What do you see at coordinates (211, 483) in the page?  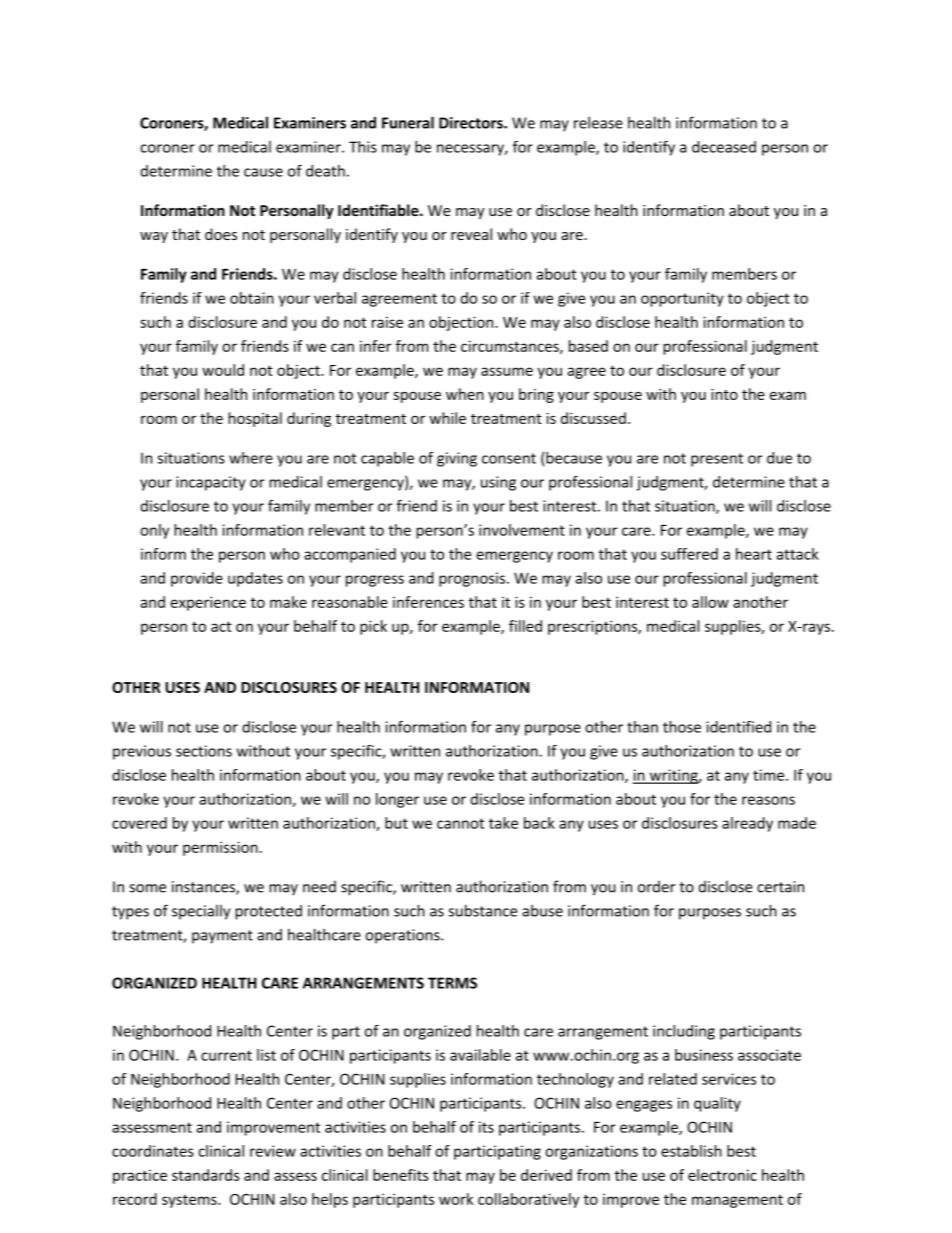 I see `incapacity` at bounding box center [211, 483].
